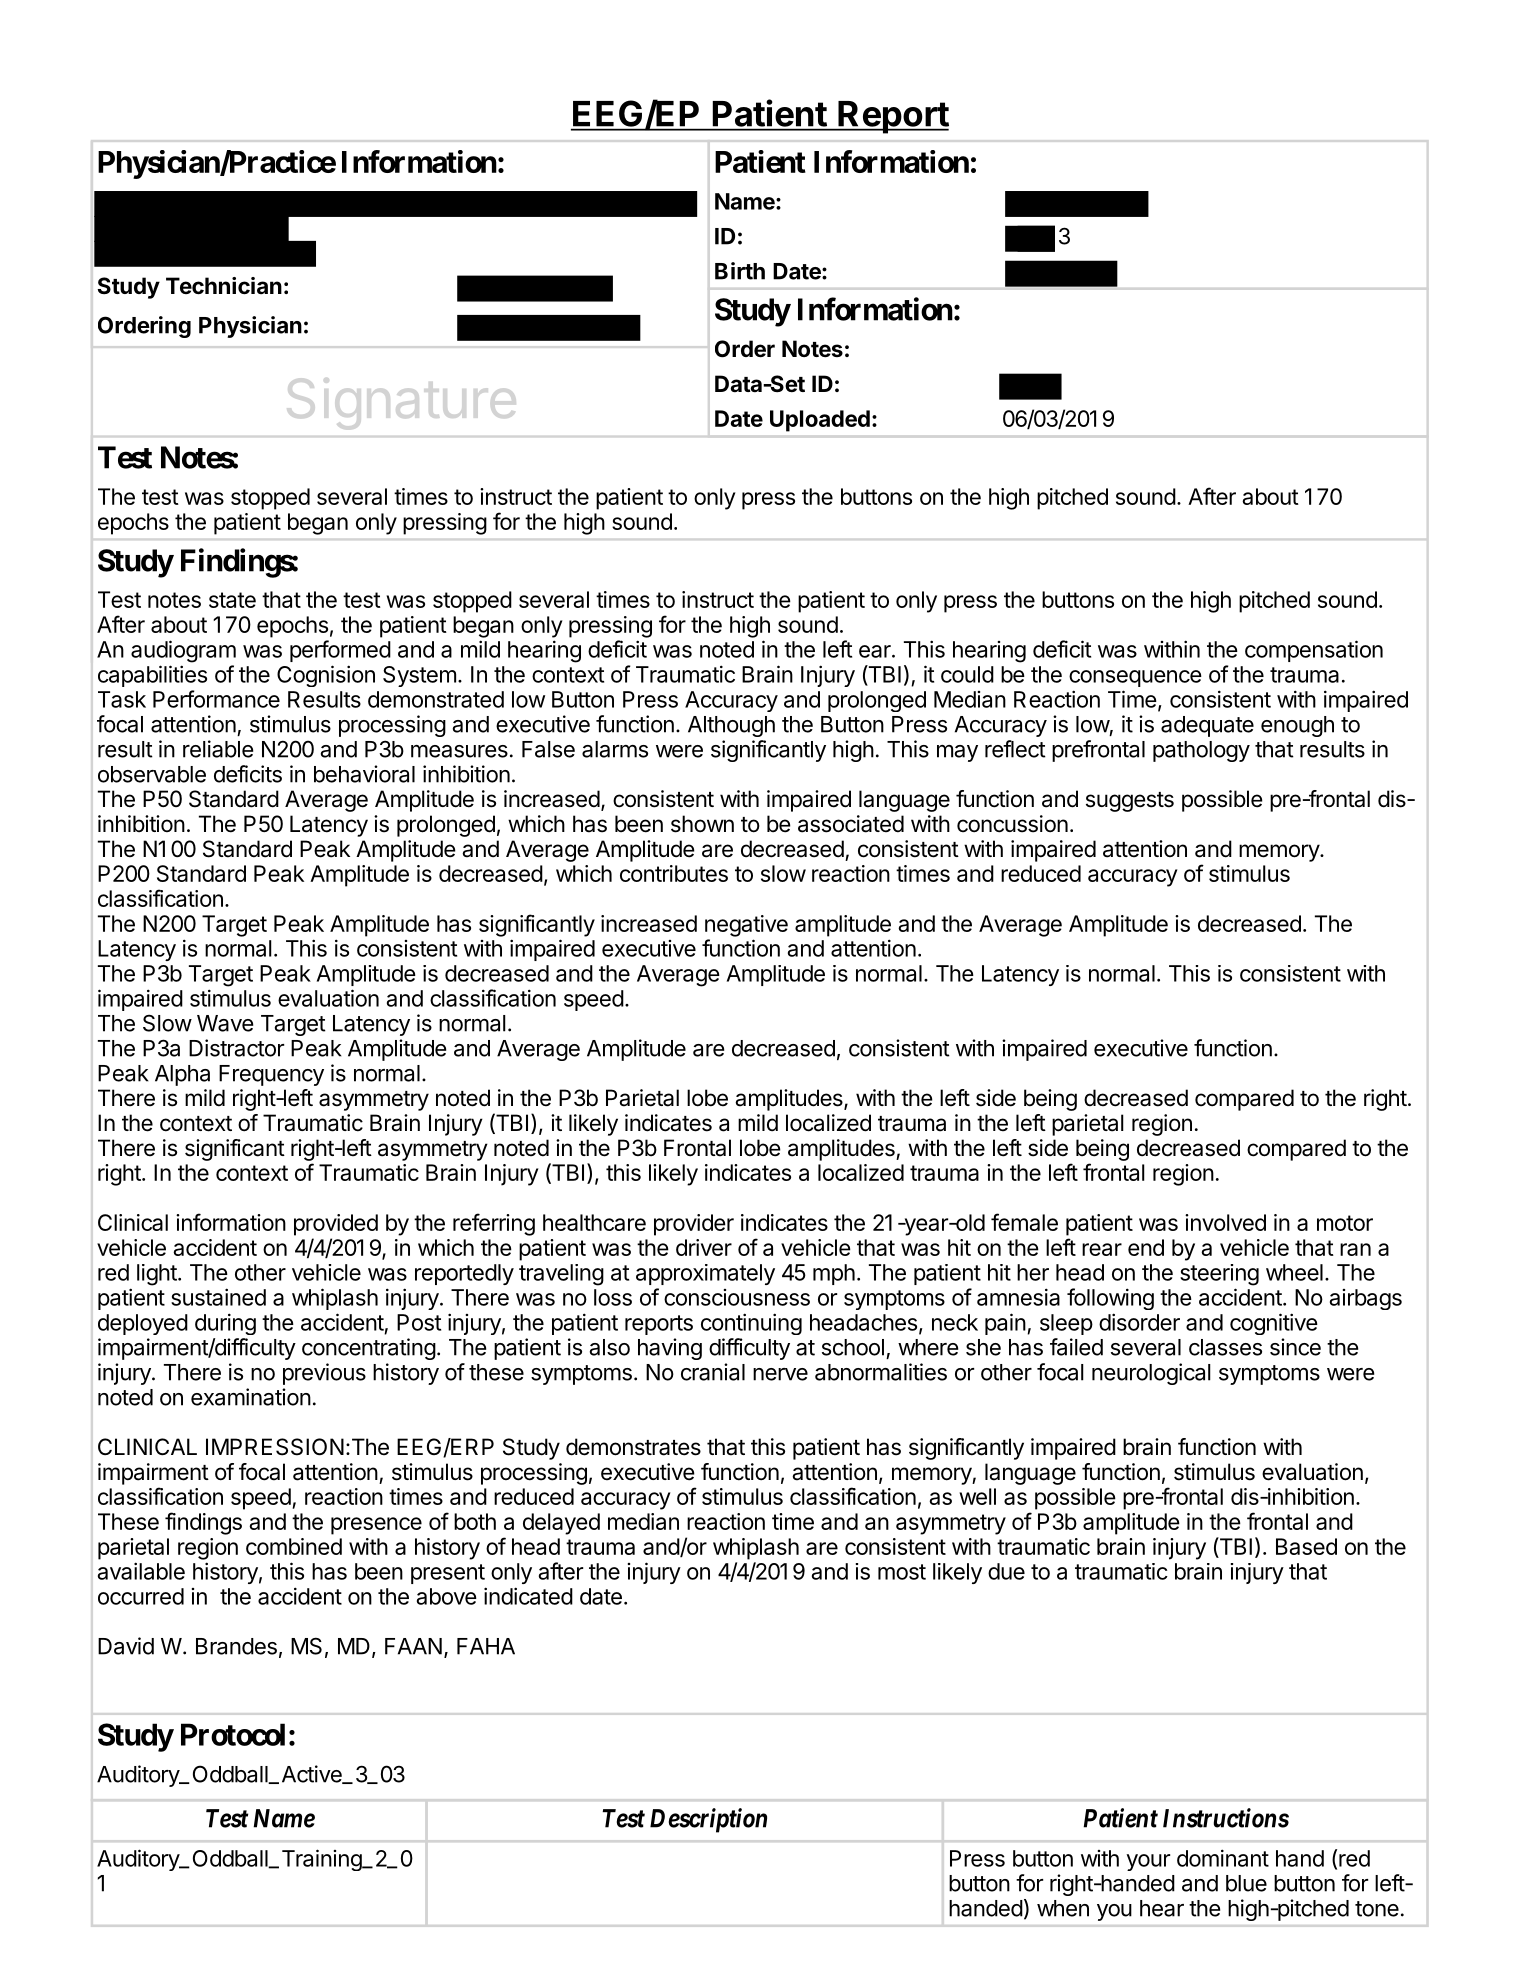 This page has height=1972, width=1524. I want to click on Description, so click(708, 1820).
